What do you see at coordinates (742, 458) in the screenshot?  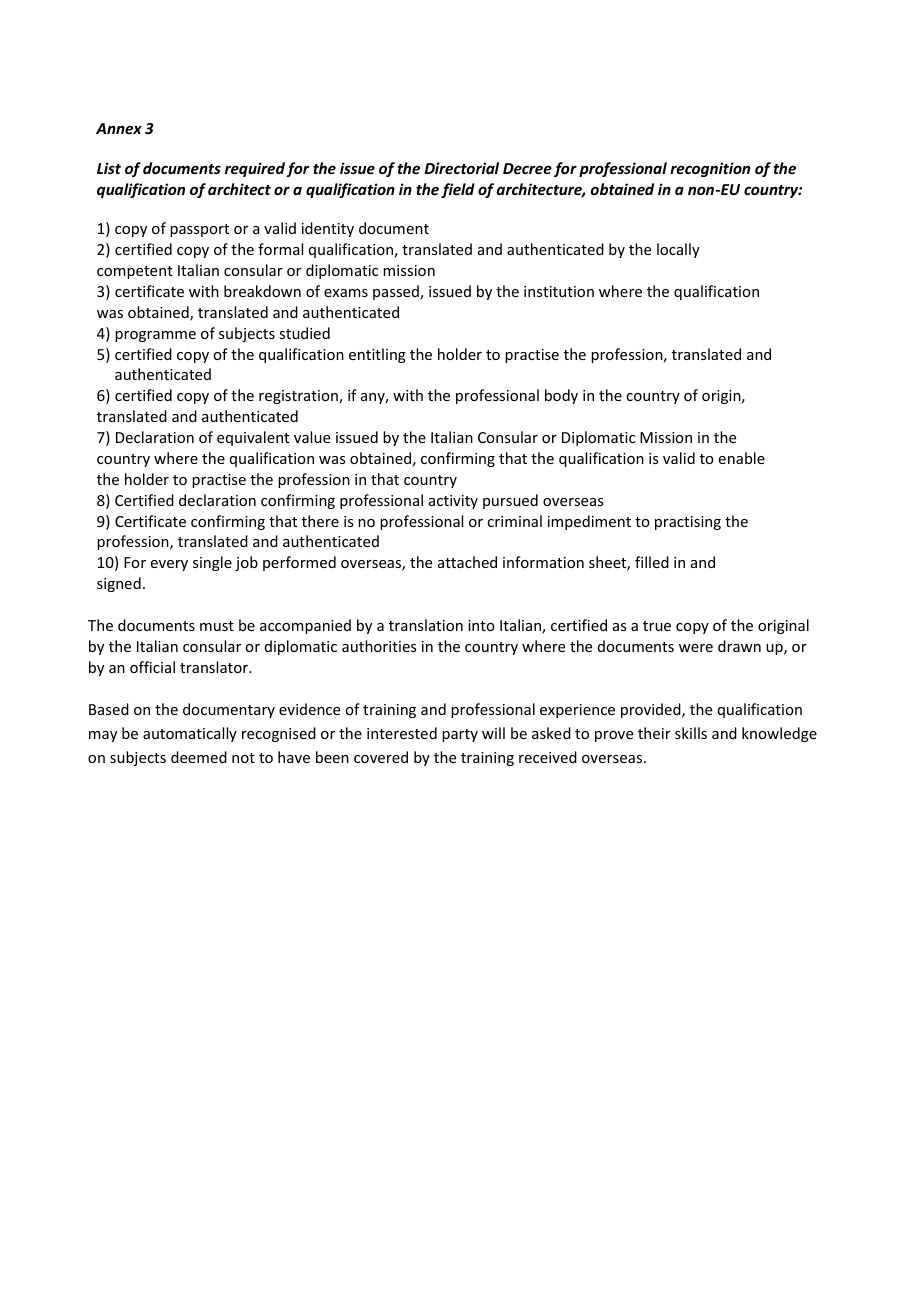 I see `enable` at bounding box center [742, 458].
